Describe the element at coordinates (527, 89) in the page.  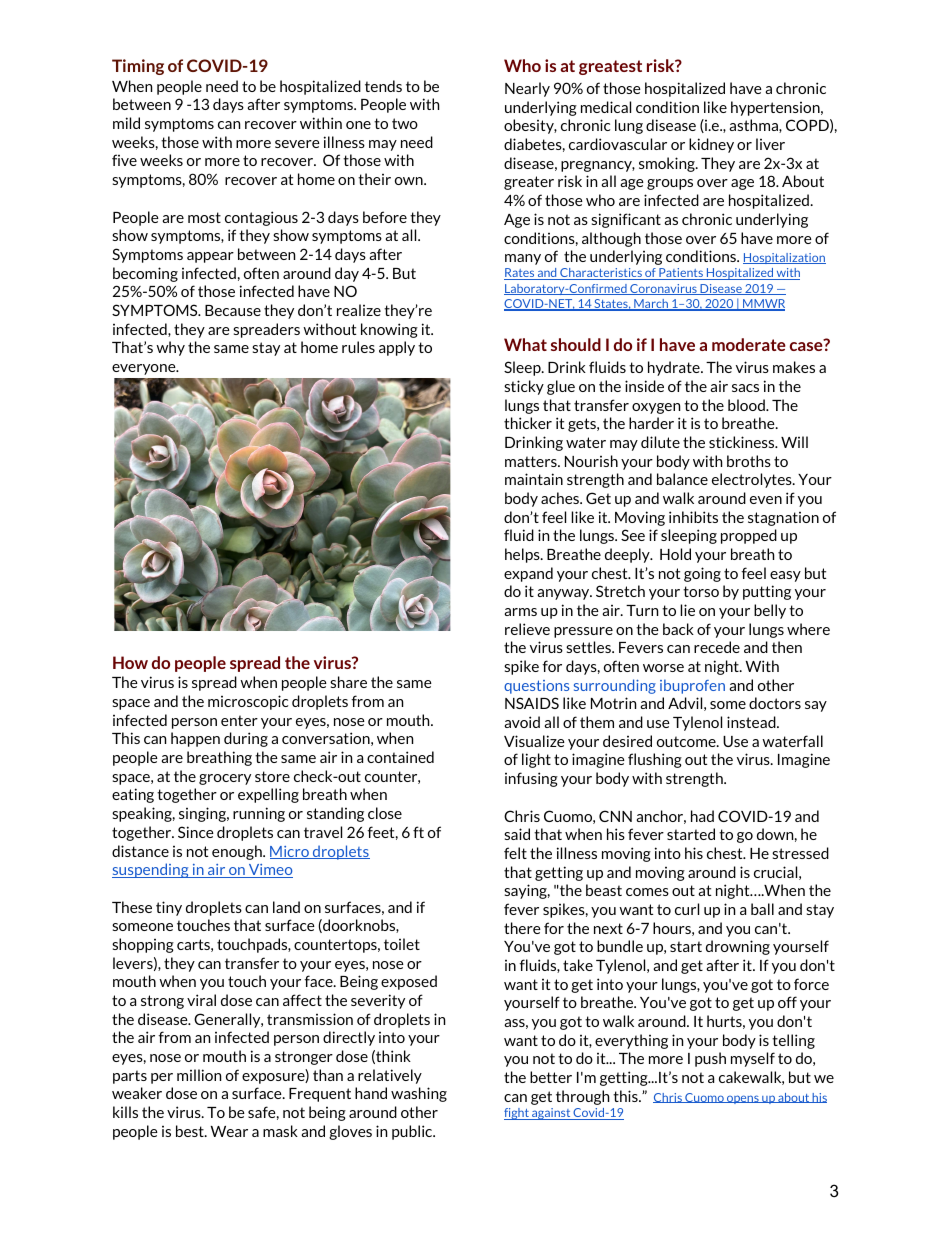
I see `Nearly` at that location.
